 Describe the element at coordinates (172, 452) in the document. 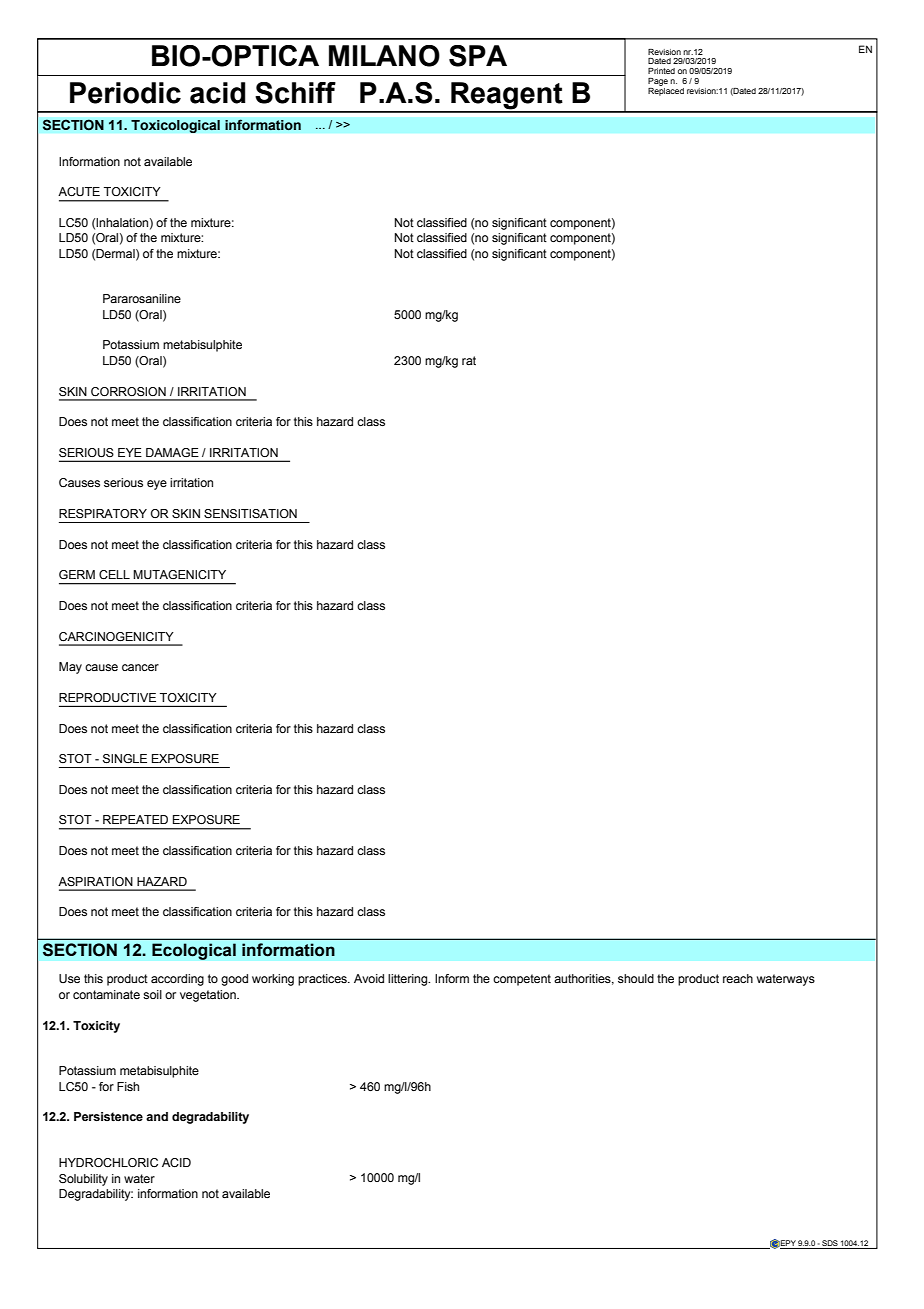

I see `DAMAGE` at that location.
